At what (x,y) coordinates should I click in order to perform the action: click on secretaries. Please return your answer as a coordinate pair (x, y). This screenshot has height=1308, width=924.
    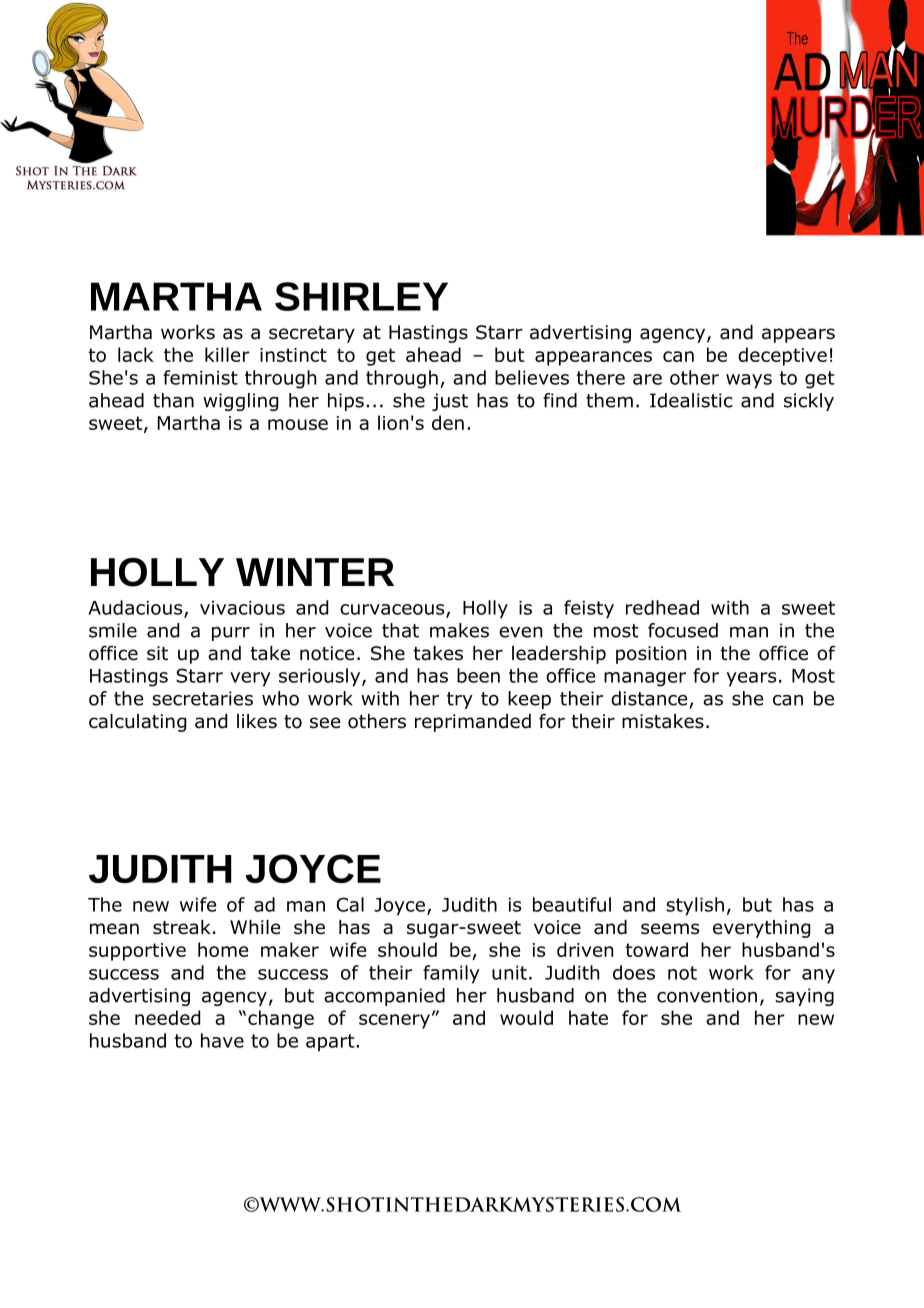
    Looking at the image, I should click on (202, 698).
